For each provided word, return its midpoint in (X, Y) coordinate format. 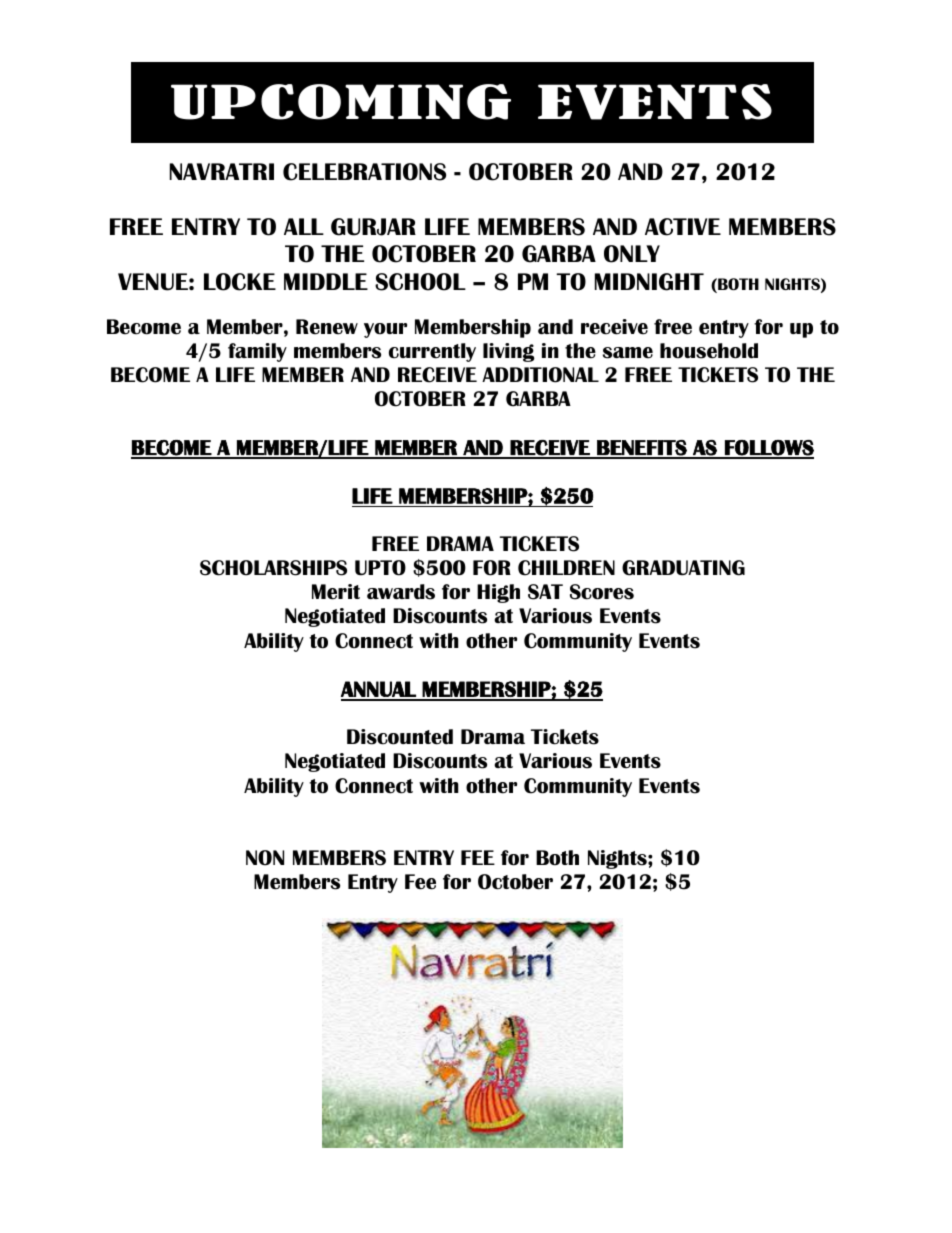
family (257, 352)
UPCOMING (341, 102)
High (498, 593)
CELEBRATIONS (364, 172)
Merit (336, 592)
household (709, 351)
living (509, 352)
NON (265, 858)
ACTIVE (683, 227)
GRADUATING (683, 568)
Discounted (400, 737)
